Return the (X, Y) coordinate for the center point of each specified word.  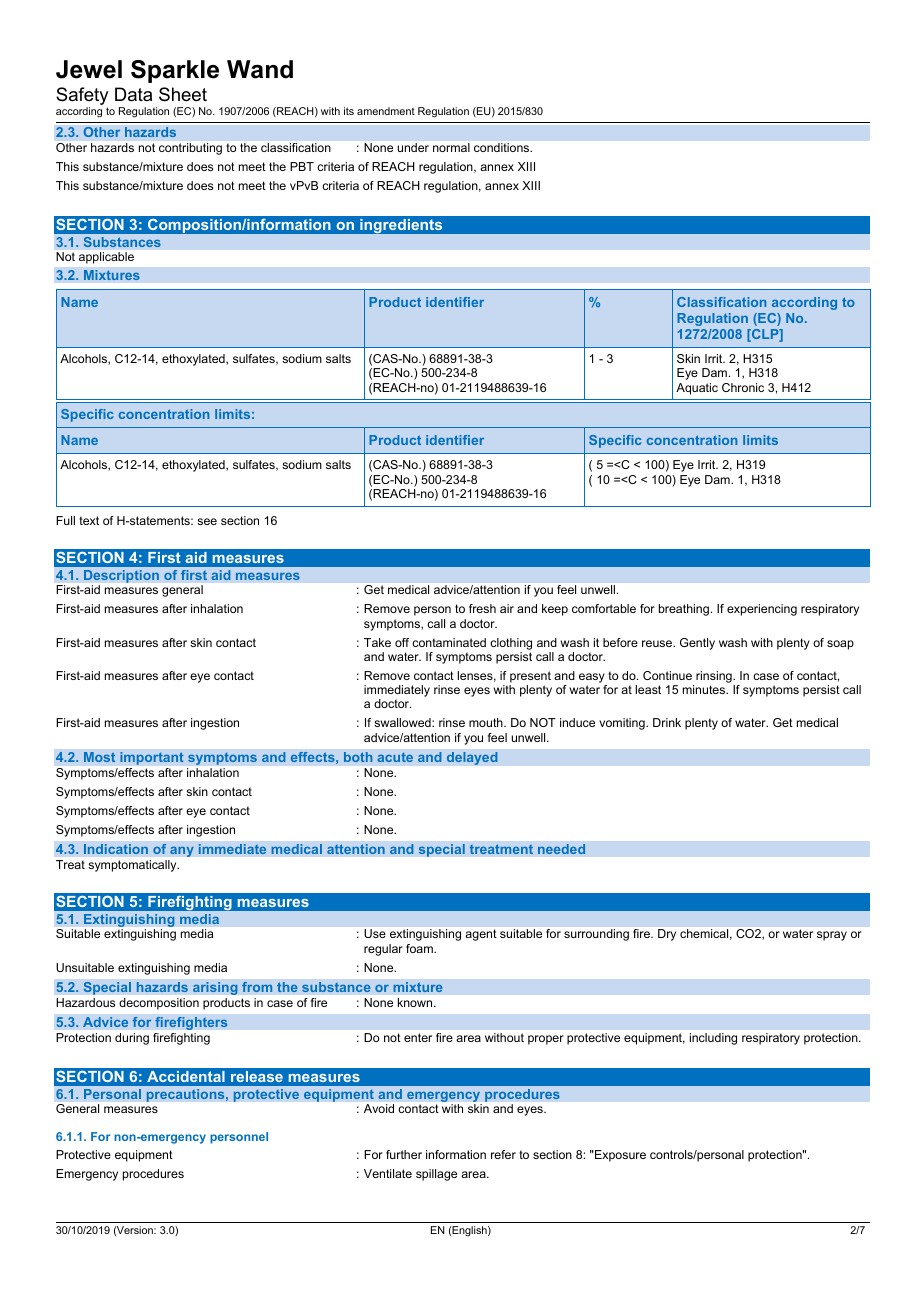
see (207, 521)
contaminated (449, 642)
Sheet (183, 94)
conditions (503, 147)
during (132, 1039)
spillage (436, 1175)
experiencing (762, 610)
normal (451, 147)
